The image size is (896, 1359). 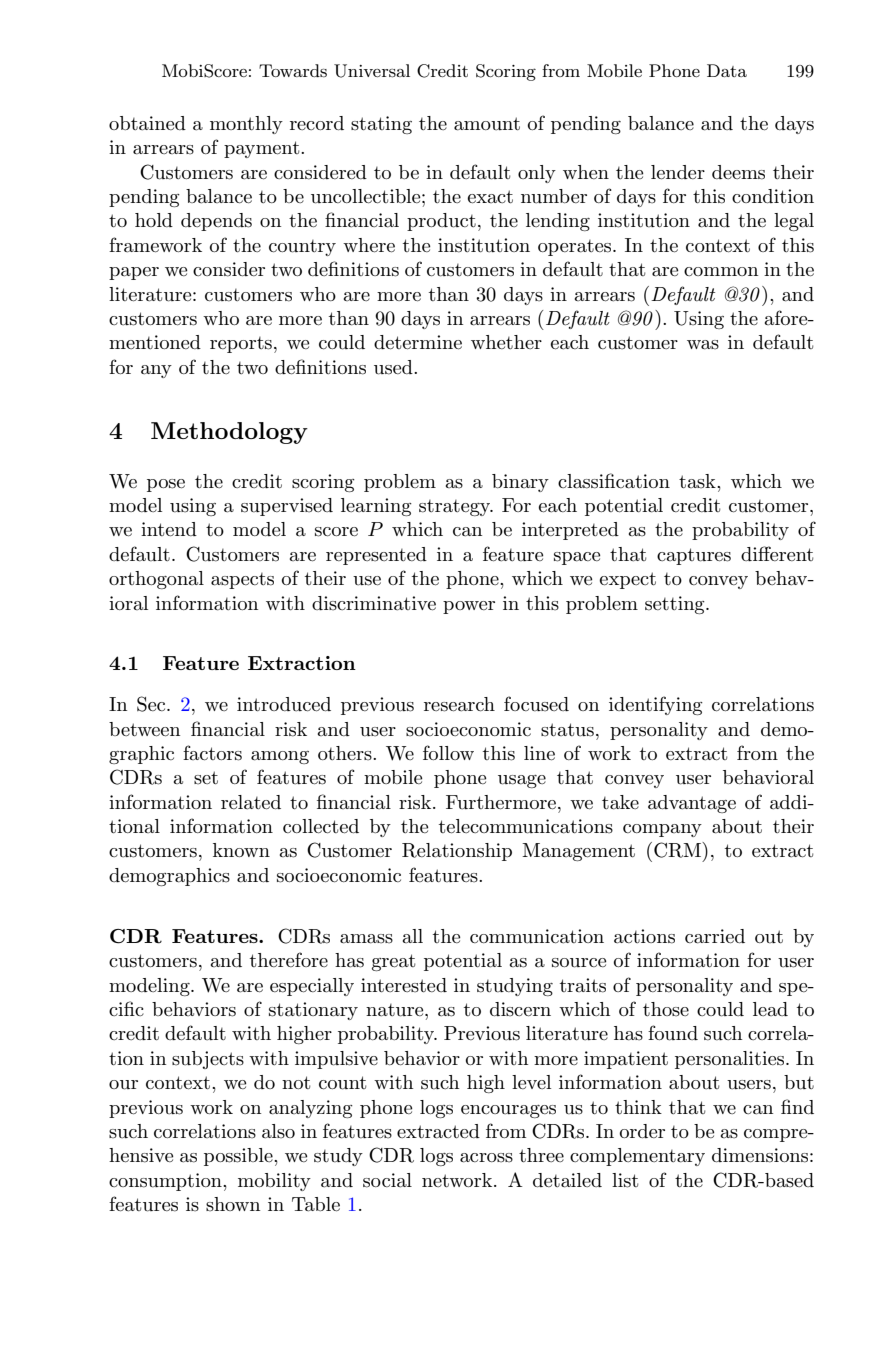 What do you see at coordinates (637, 1157) in the screenshot?
I see `complementary` at bounding box center [637, 1157].
